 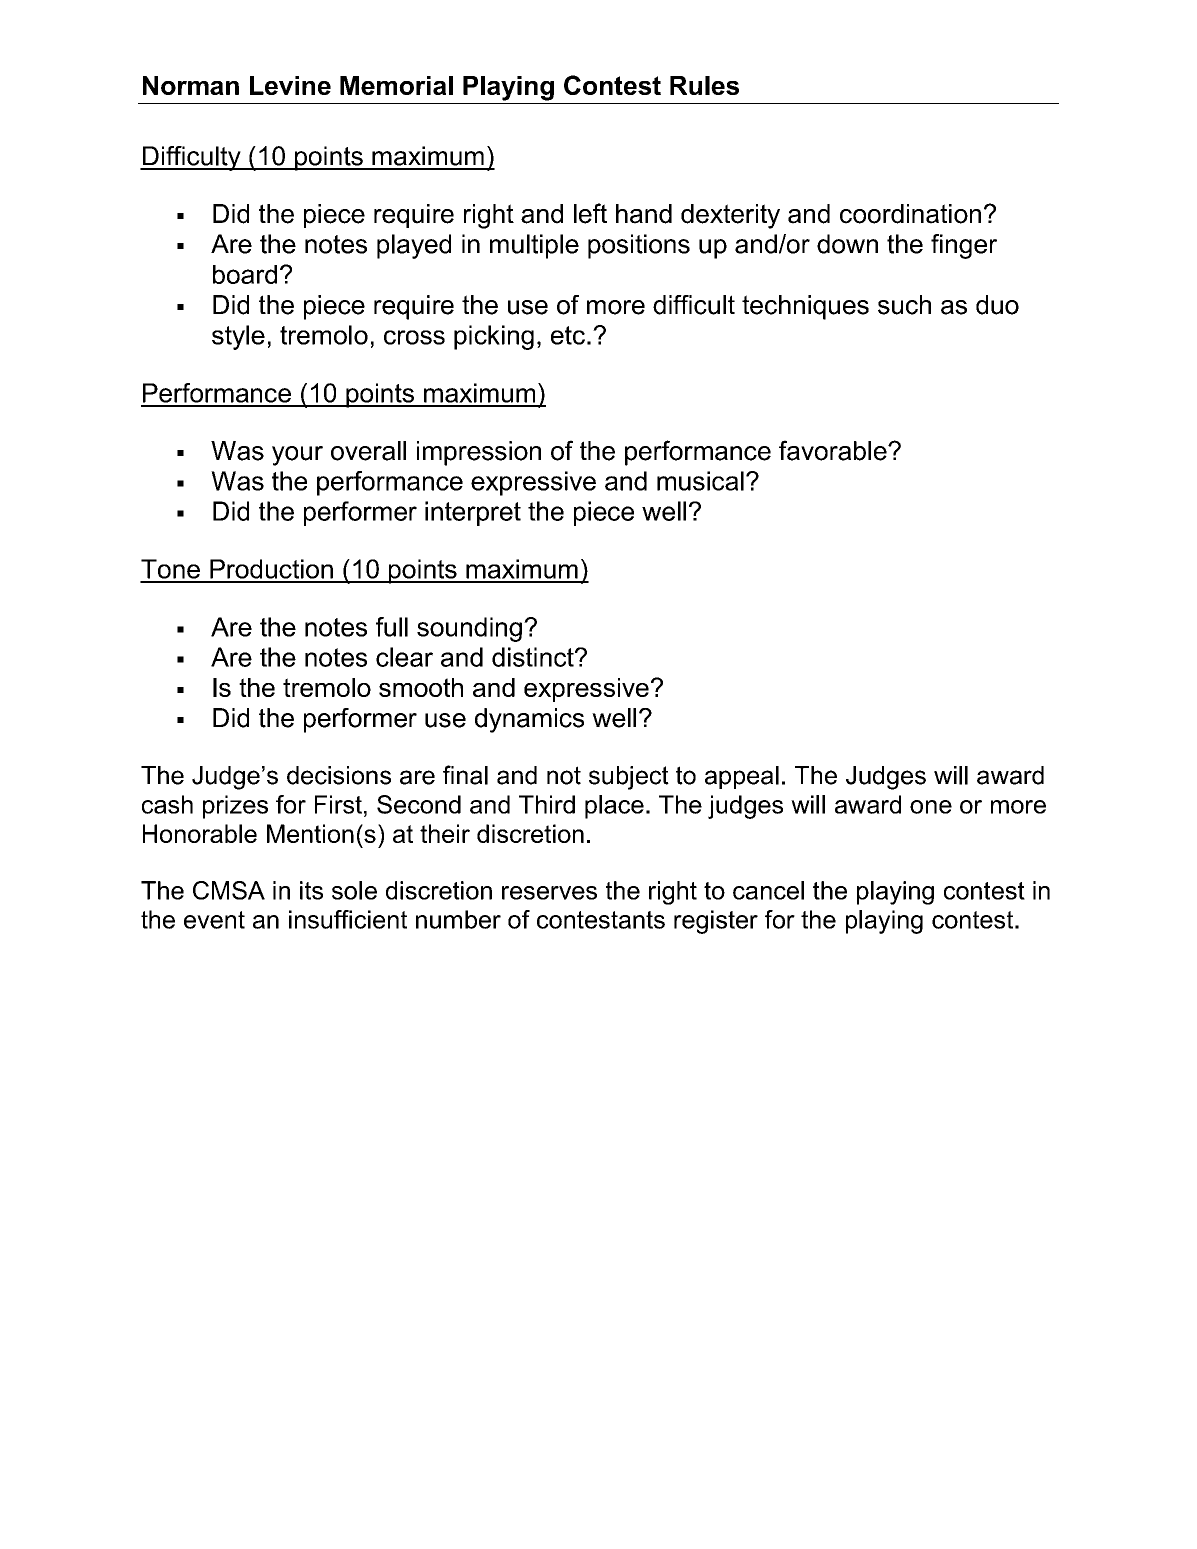 What do you see at coordinates (704, 85) in the page?
I see `Rules` at bounding box center [704, 85].
